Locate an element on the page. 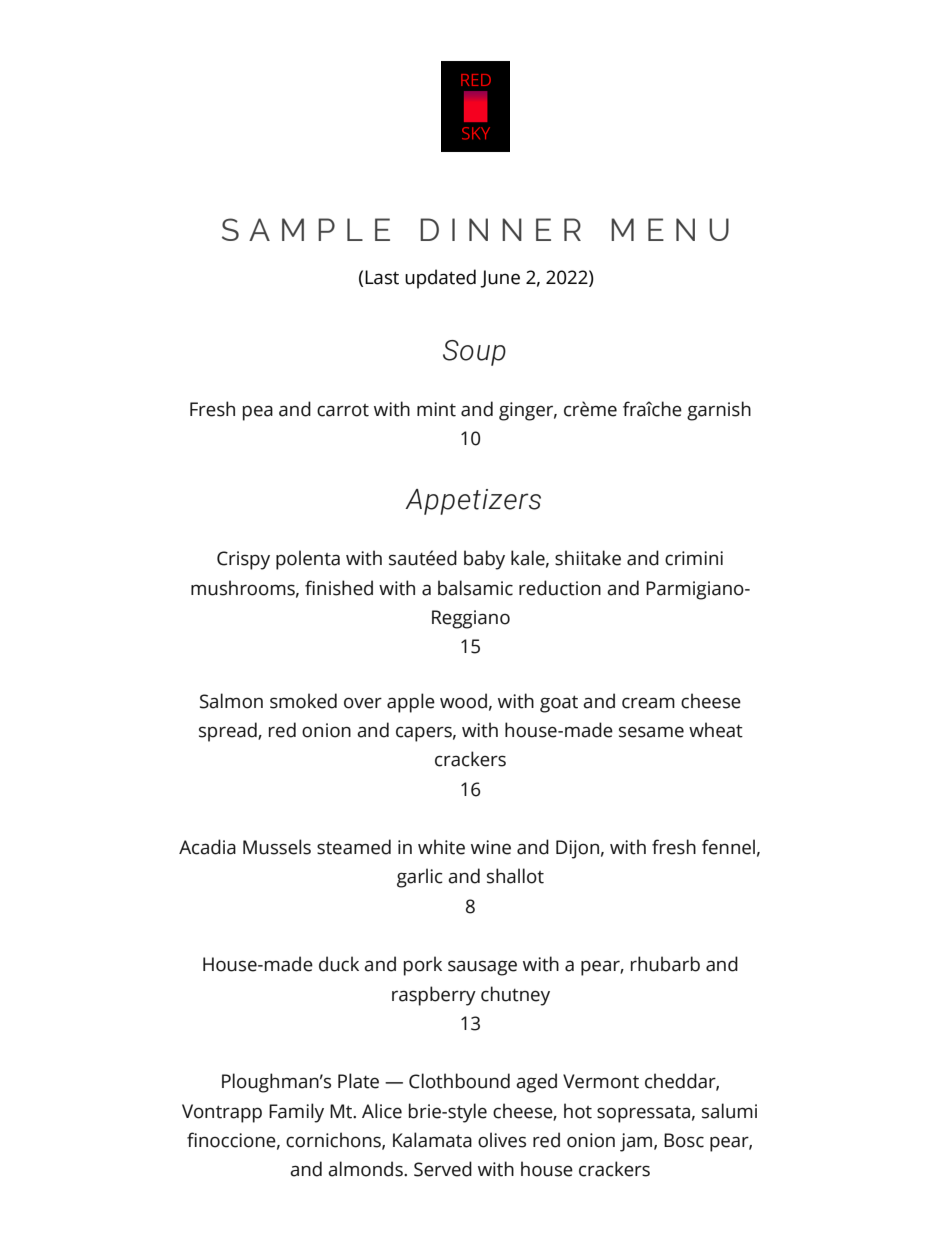 This page has height=1233, width=952. crimini is located at coordinates (694, 558).
